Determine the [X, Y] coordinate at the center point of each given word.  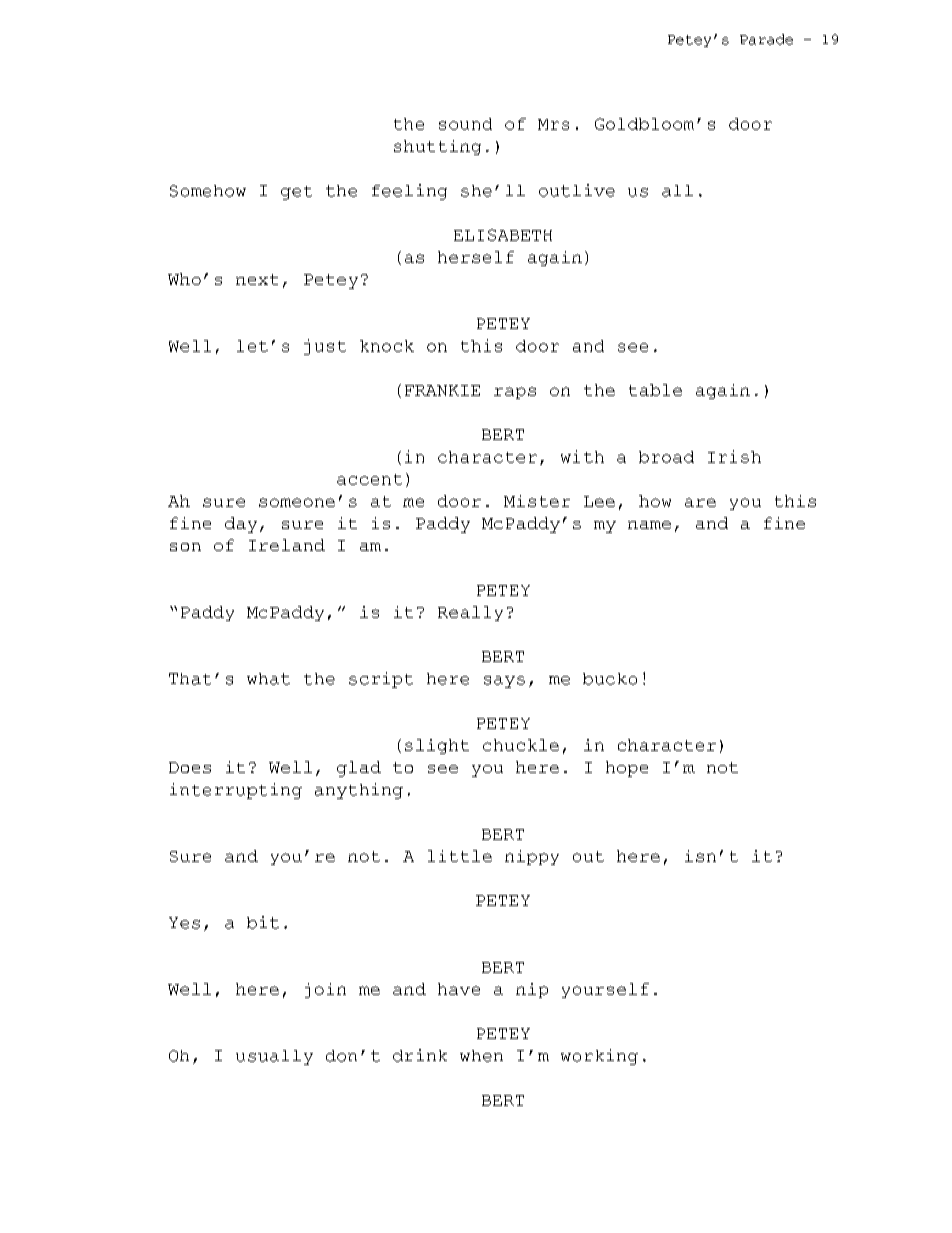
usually [274, 1057]
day [241, 525]
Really [470, 613]
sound [465, 124]
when [481, 1056]
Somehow [208, 191]
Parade [766, 39]
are [700, 502]
